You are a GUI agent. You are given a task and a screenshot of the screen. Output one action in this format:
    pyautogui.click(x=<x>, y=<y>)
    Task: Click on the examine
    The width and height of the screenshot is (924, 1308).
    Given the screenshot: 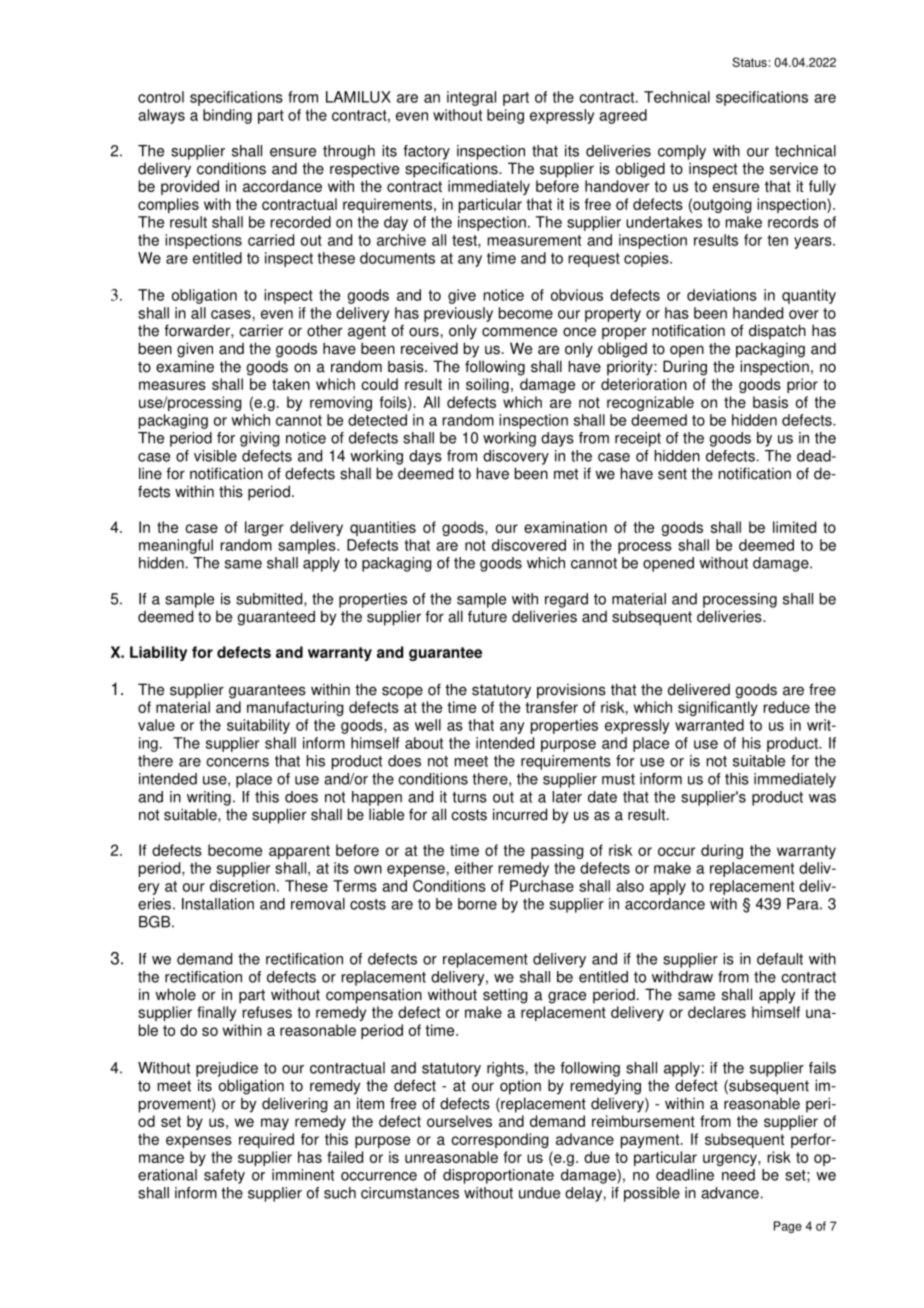 What is the action you would take?
    pyautogui.click(x=185, y=366)
